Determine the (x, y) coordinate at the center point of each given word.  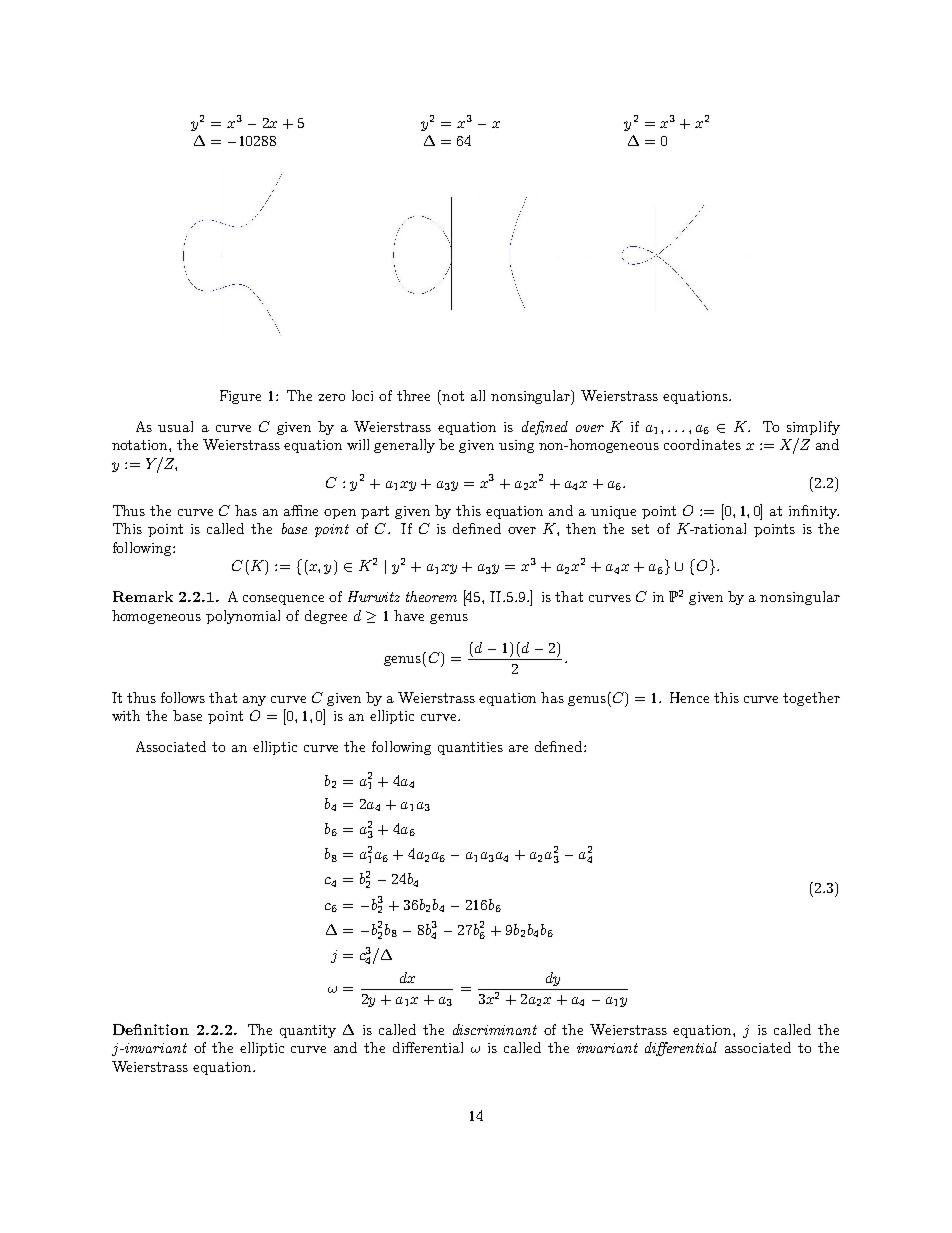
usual (175, 426)
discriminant (495, 1029)
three (413, 395)
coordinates (702, 444)
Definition (151, 1029)
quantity (308, 1031)
